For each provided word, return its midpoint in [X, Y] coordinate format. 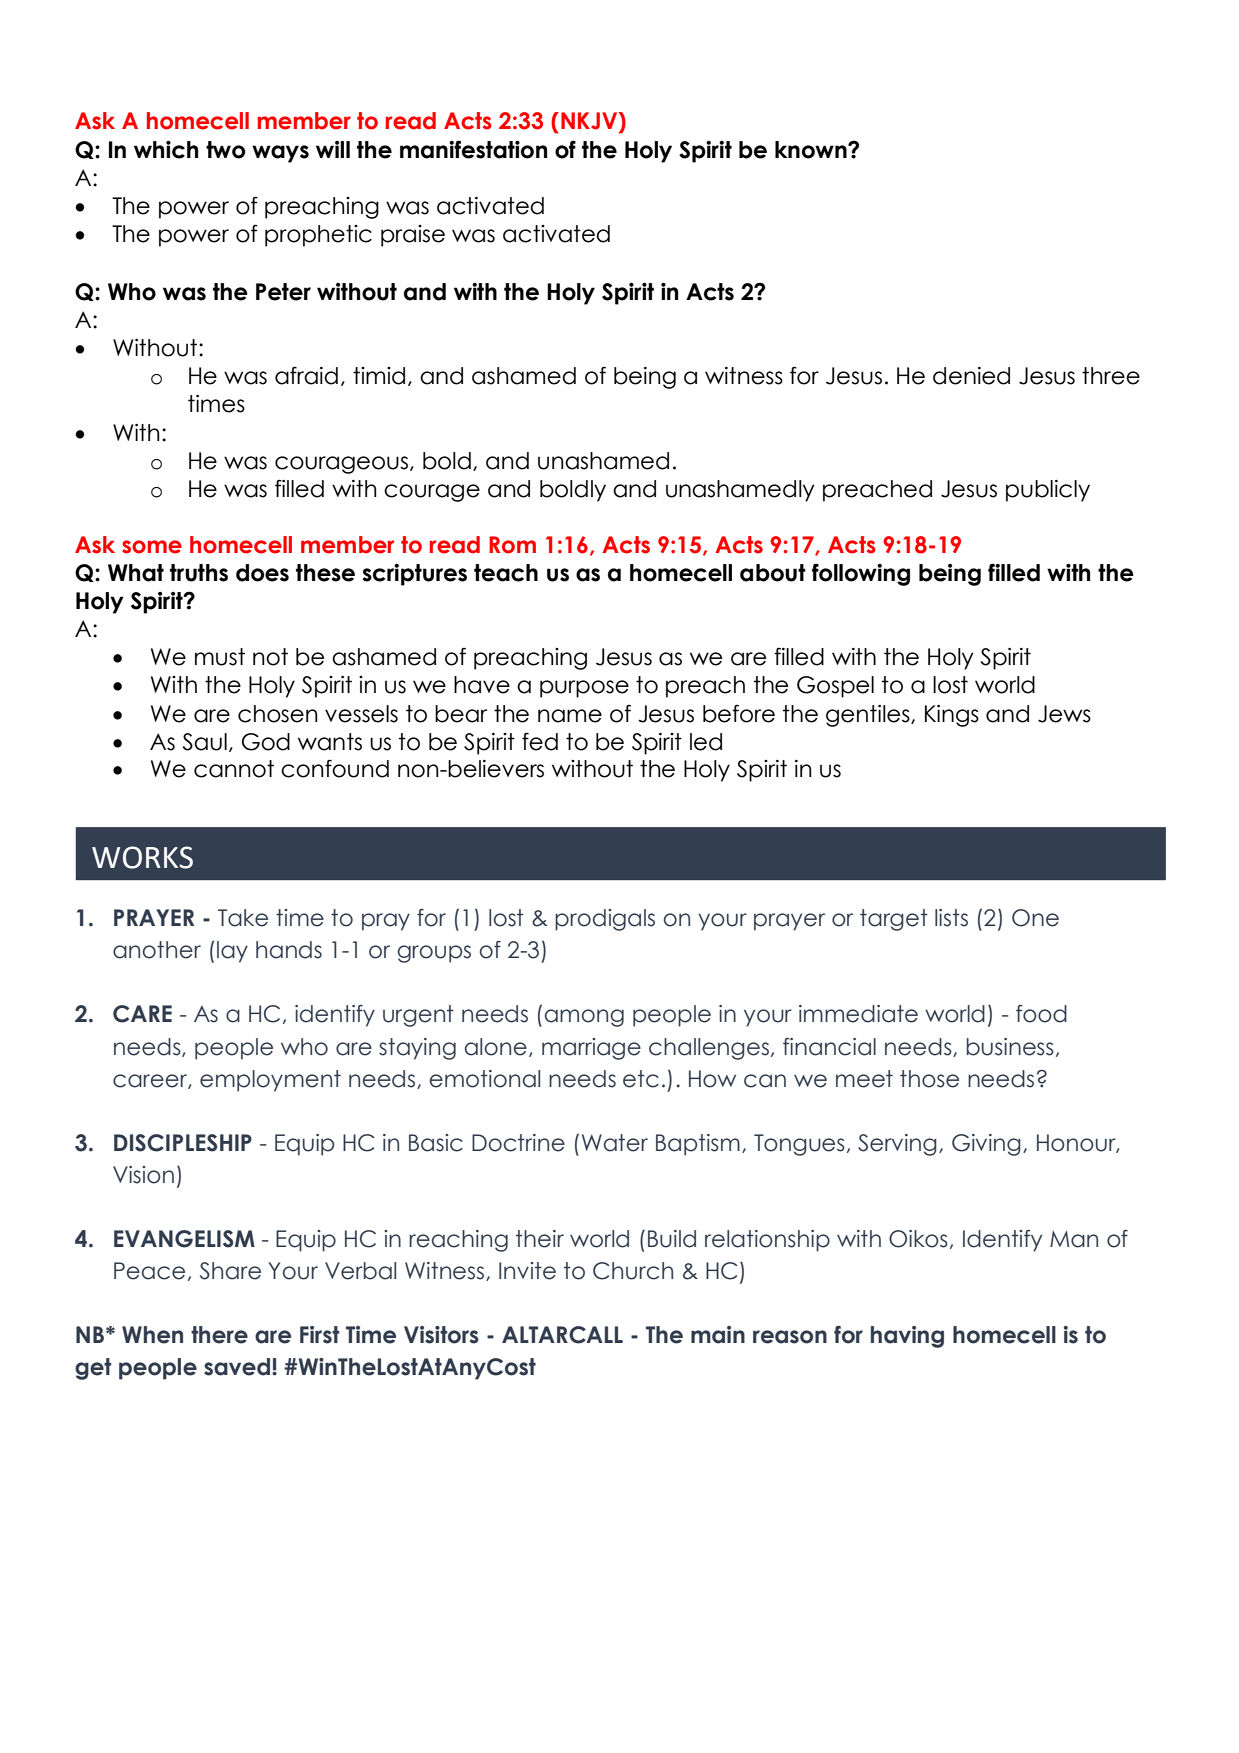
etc [641, 1079]
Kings [952, 716]
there [219, 1335]
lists [951, 918]
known [812, 150]
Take [243, 918]
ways [280, 154]
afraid [306, 375]
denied [971, 376]
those [929, 1079]
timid [379, 376]
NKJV [590, 122]
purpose [584, 689]
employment [270, 1081]
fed [540, 741]
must [220, 657]
